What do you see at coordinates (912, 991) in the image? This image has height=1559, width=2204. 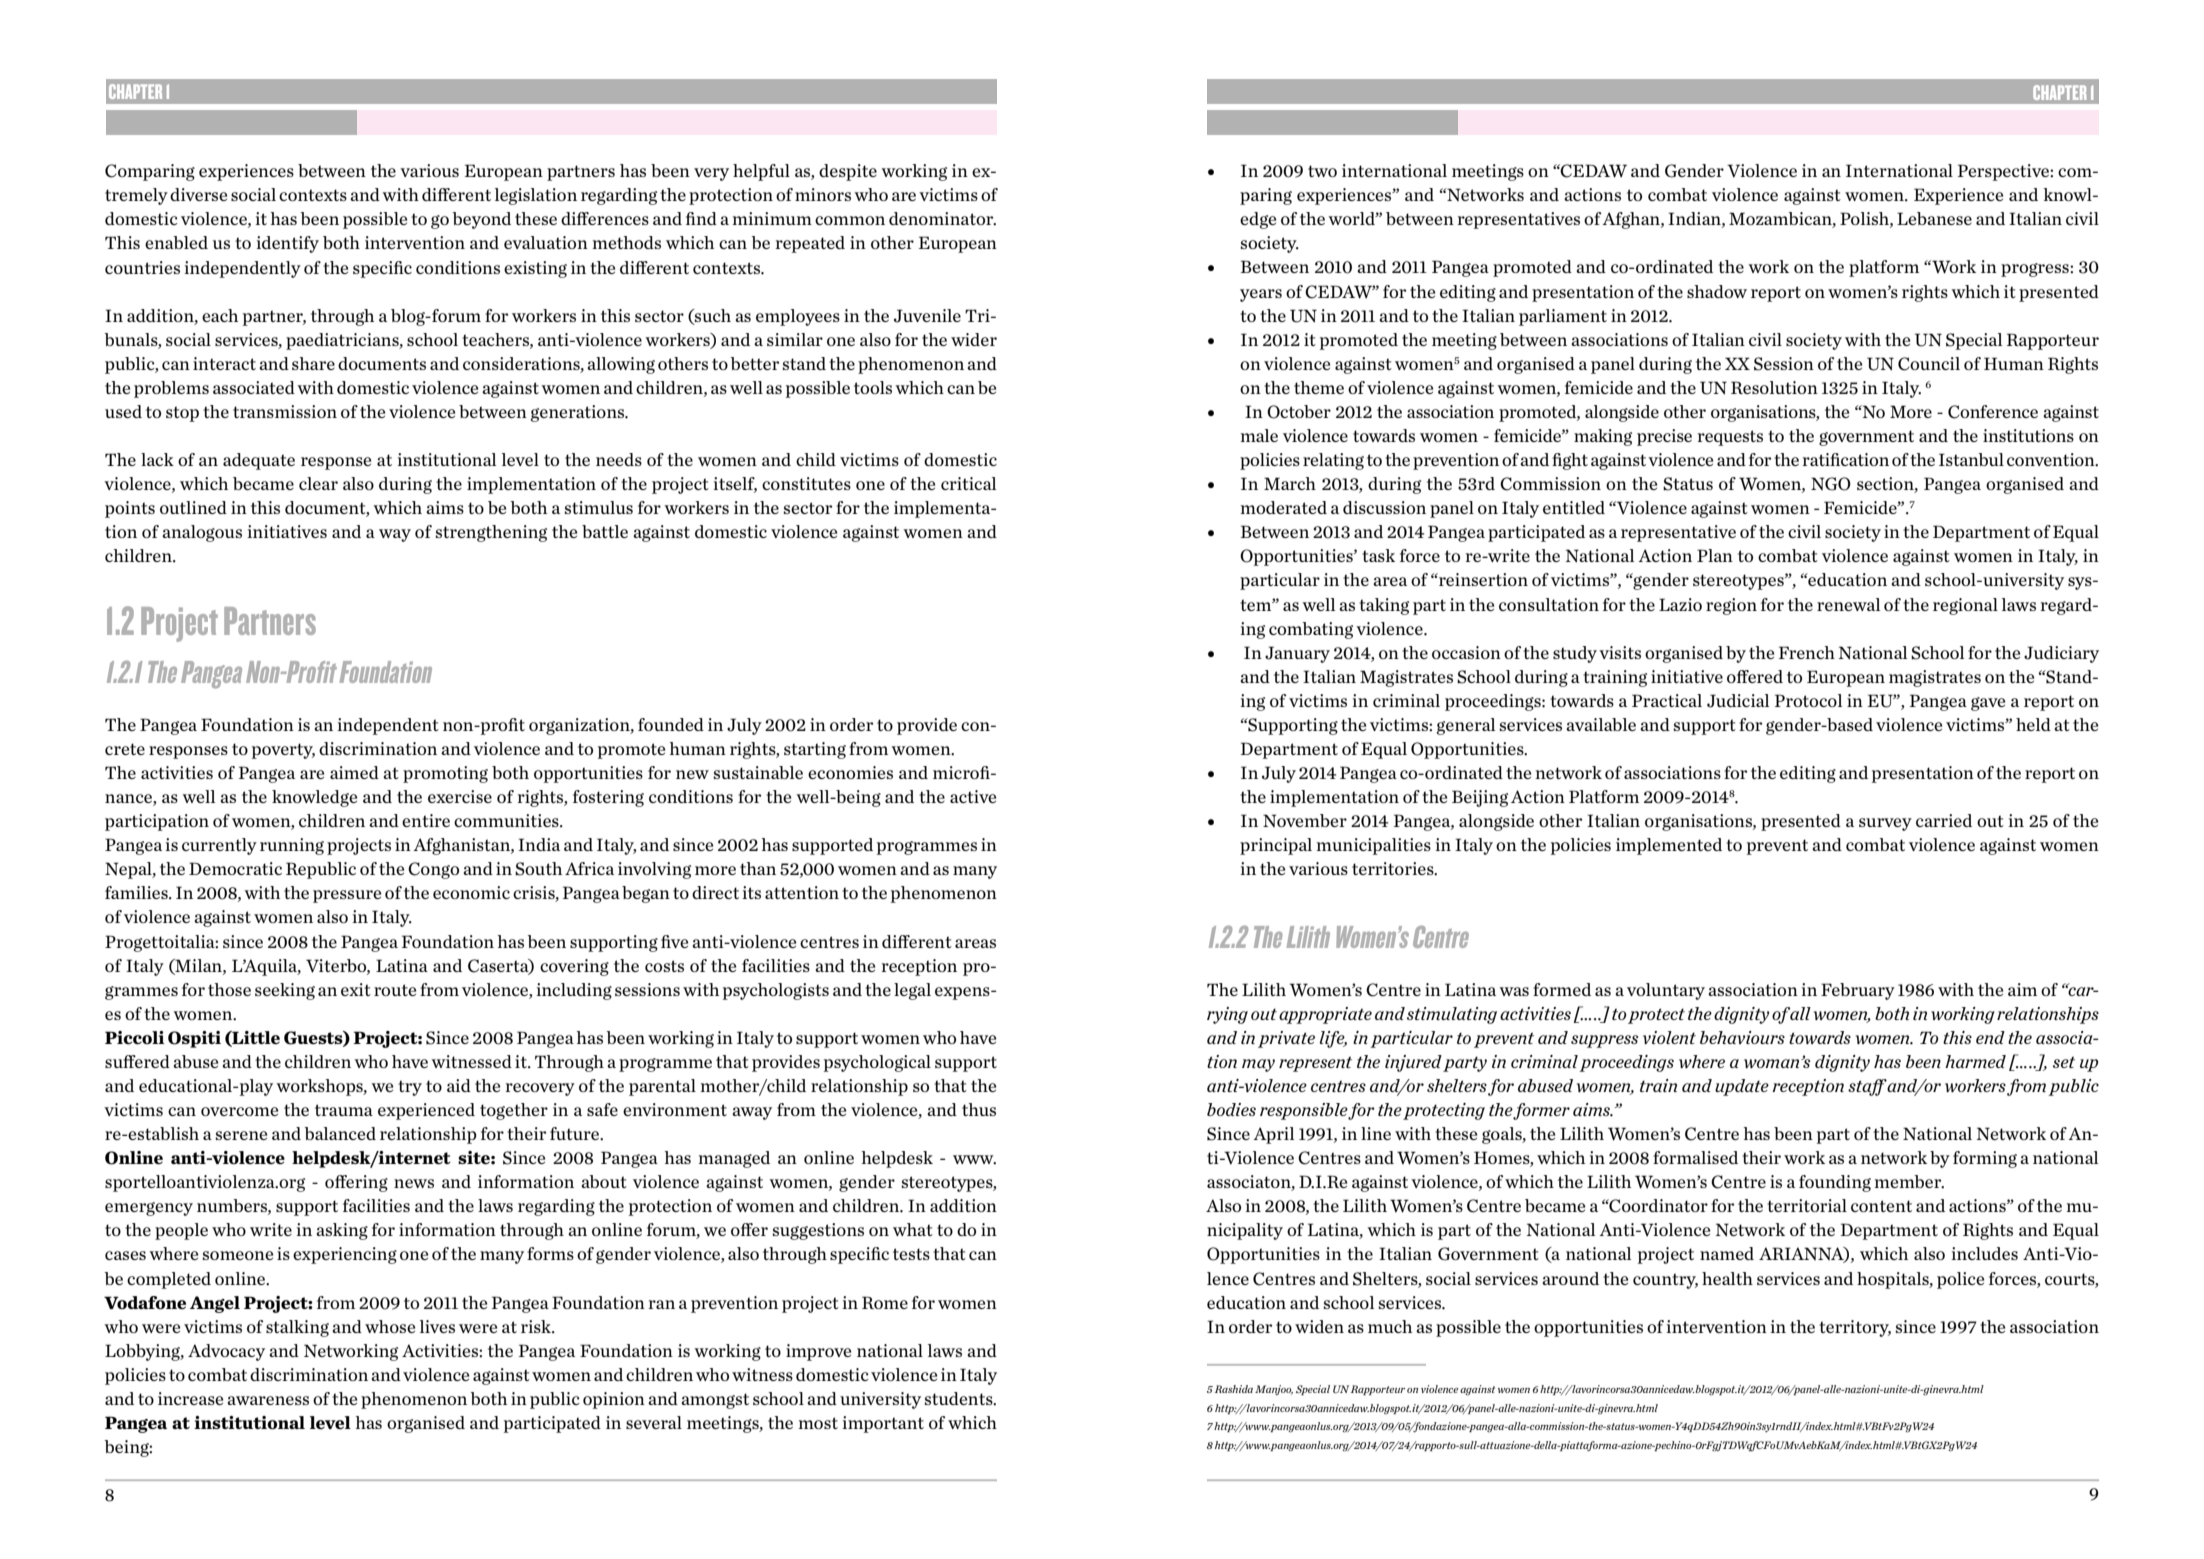 I see `legal` at bounding box center [912, 991].
